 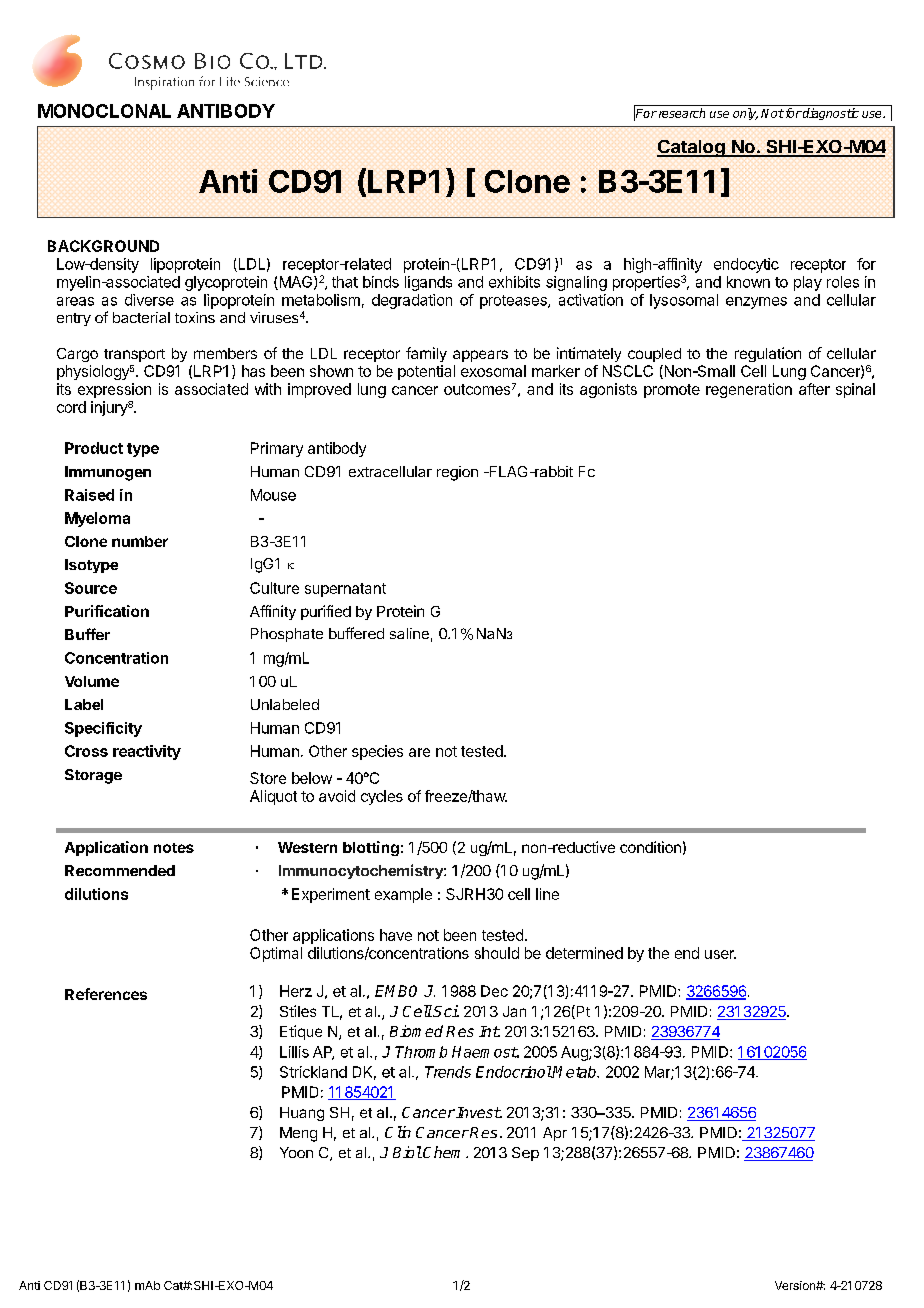 I want to click on Version, so click(x=796, y=1285).
